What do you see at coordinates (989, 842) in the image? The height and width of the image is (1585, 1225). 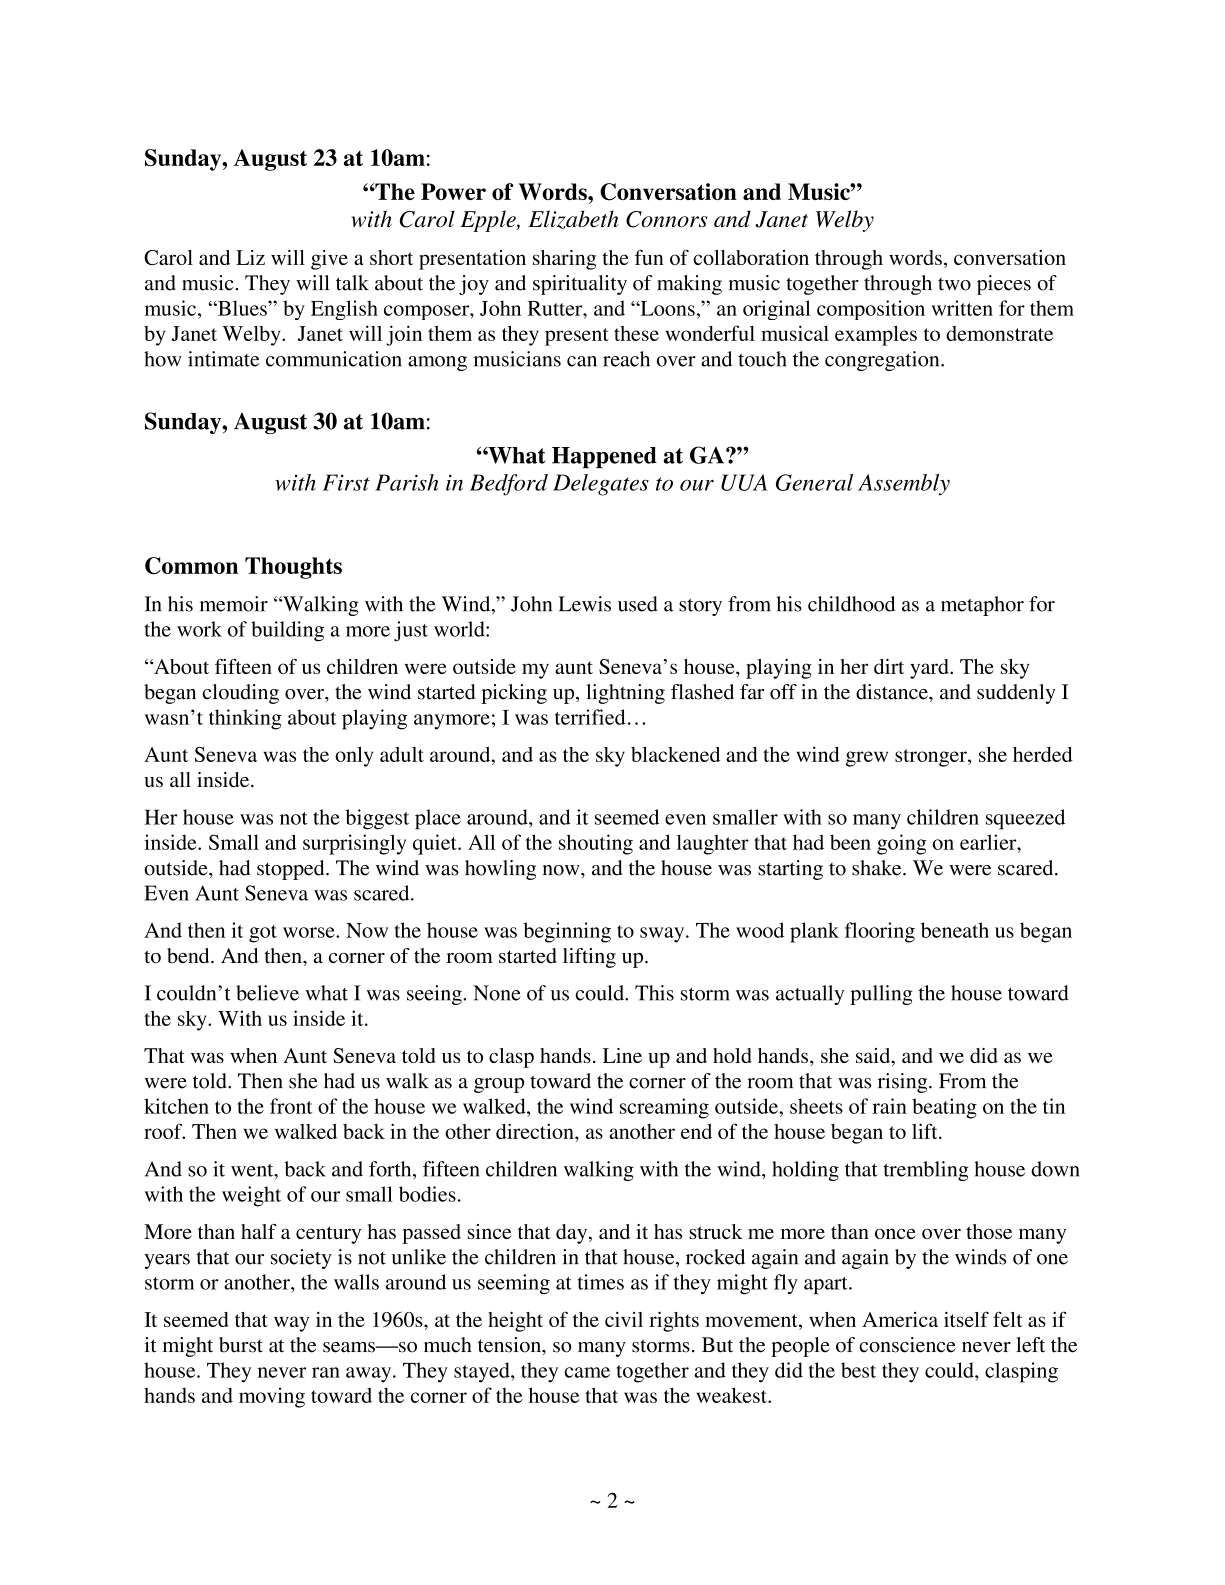 I see `earlier` at bounding box center [989, 842].
